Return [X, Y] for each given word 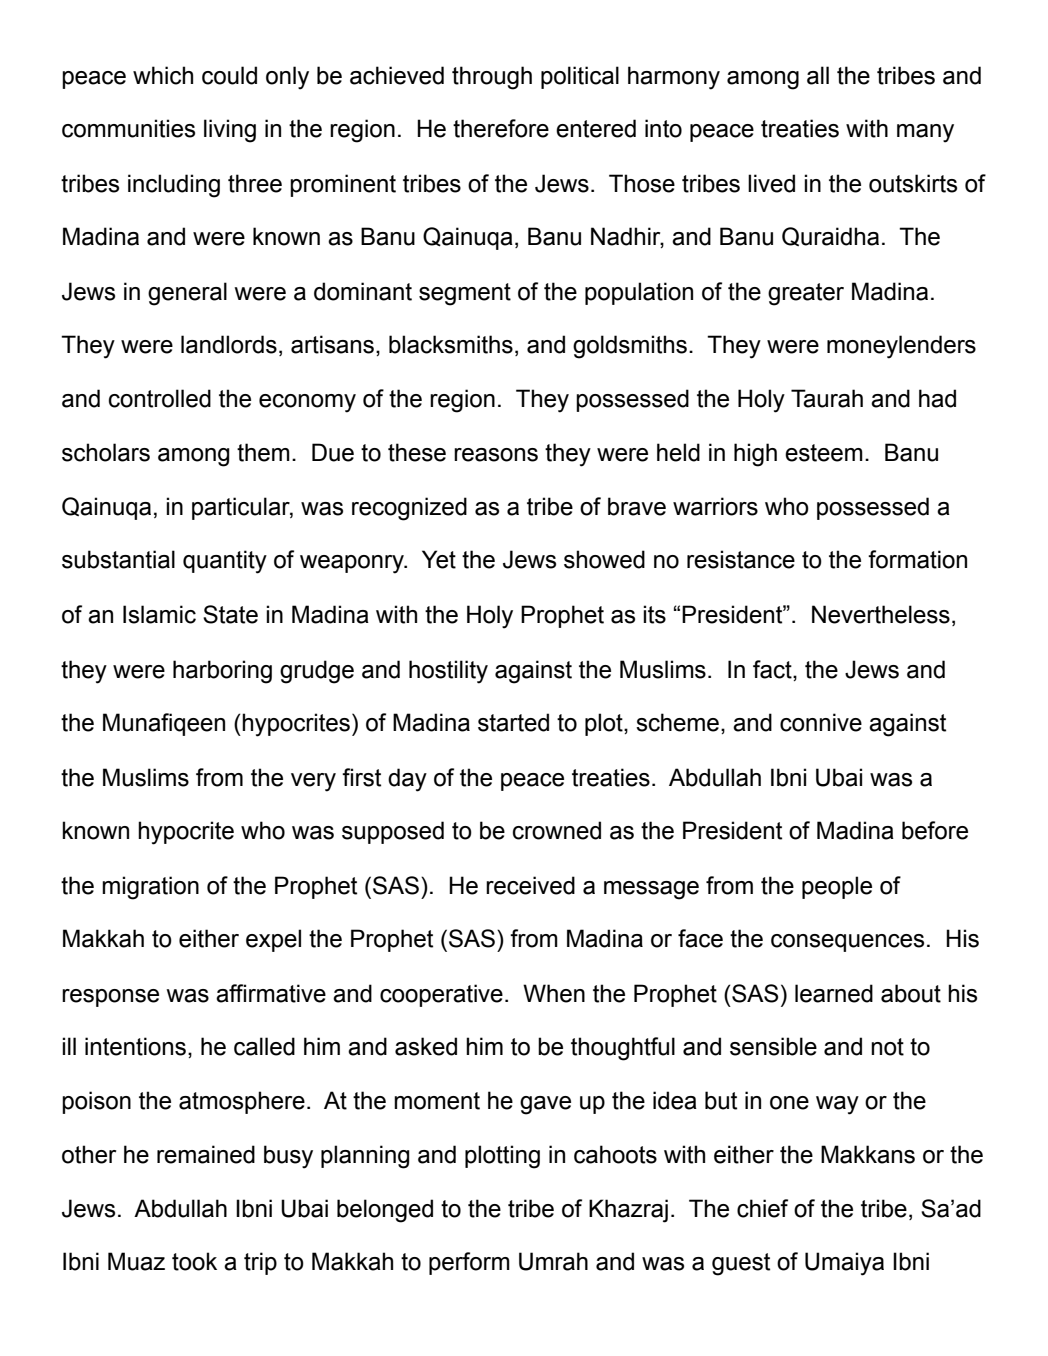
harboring [222, 672]
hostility [448, 672]
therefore [501, 128]
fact [773, 669]
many [925, 133]
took [194, 1261]
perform [469, 1263]
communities [128, 128]
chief [762, 1208]
